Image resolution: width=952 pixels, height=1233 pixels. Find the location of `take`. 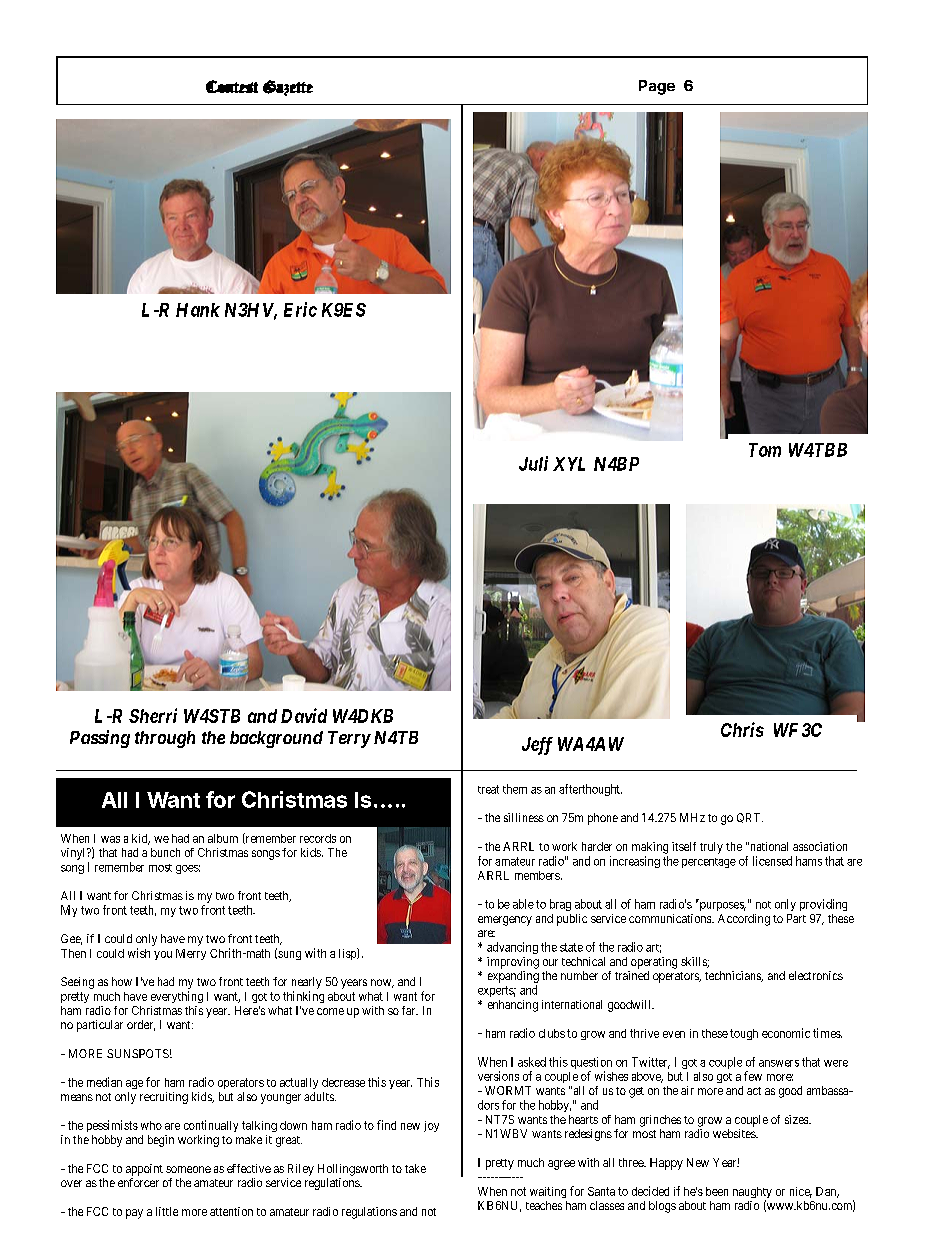

take is located at coordinates (415, 1168).
